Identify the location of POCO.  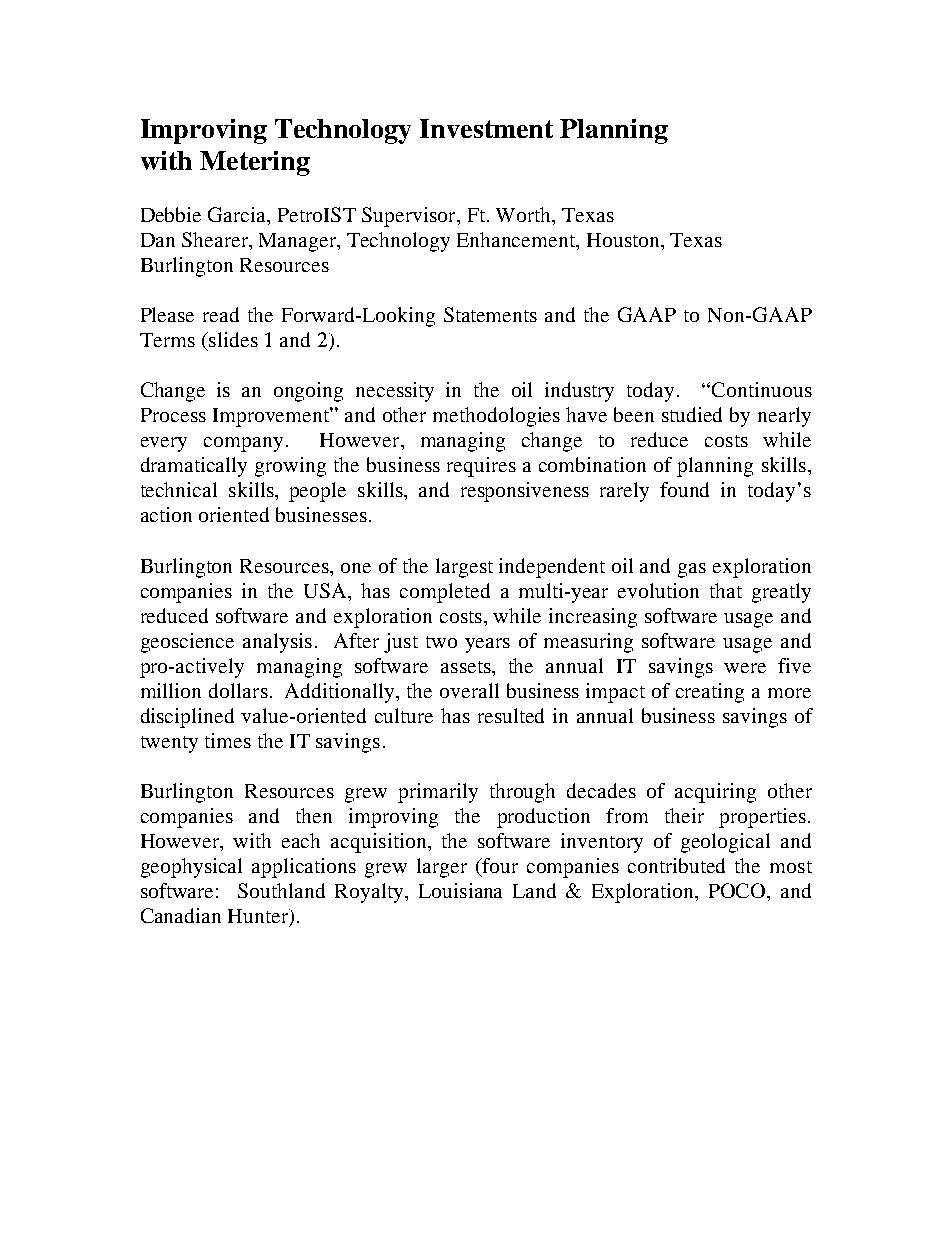
(738, 890).
